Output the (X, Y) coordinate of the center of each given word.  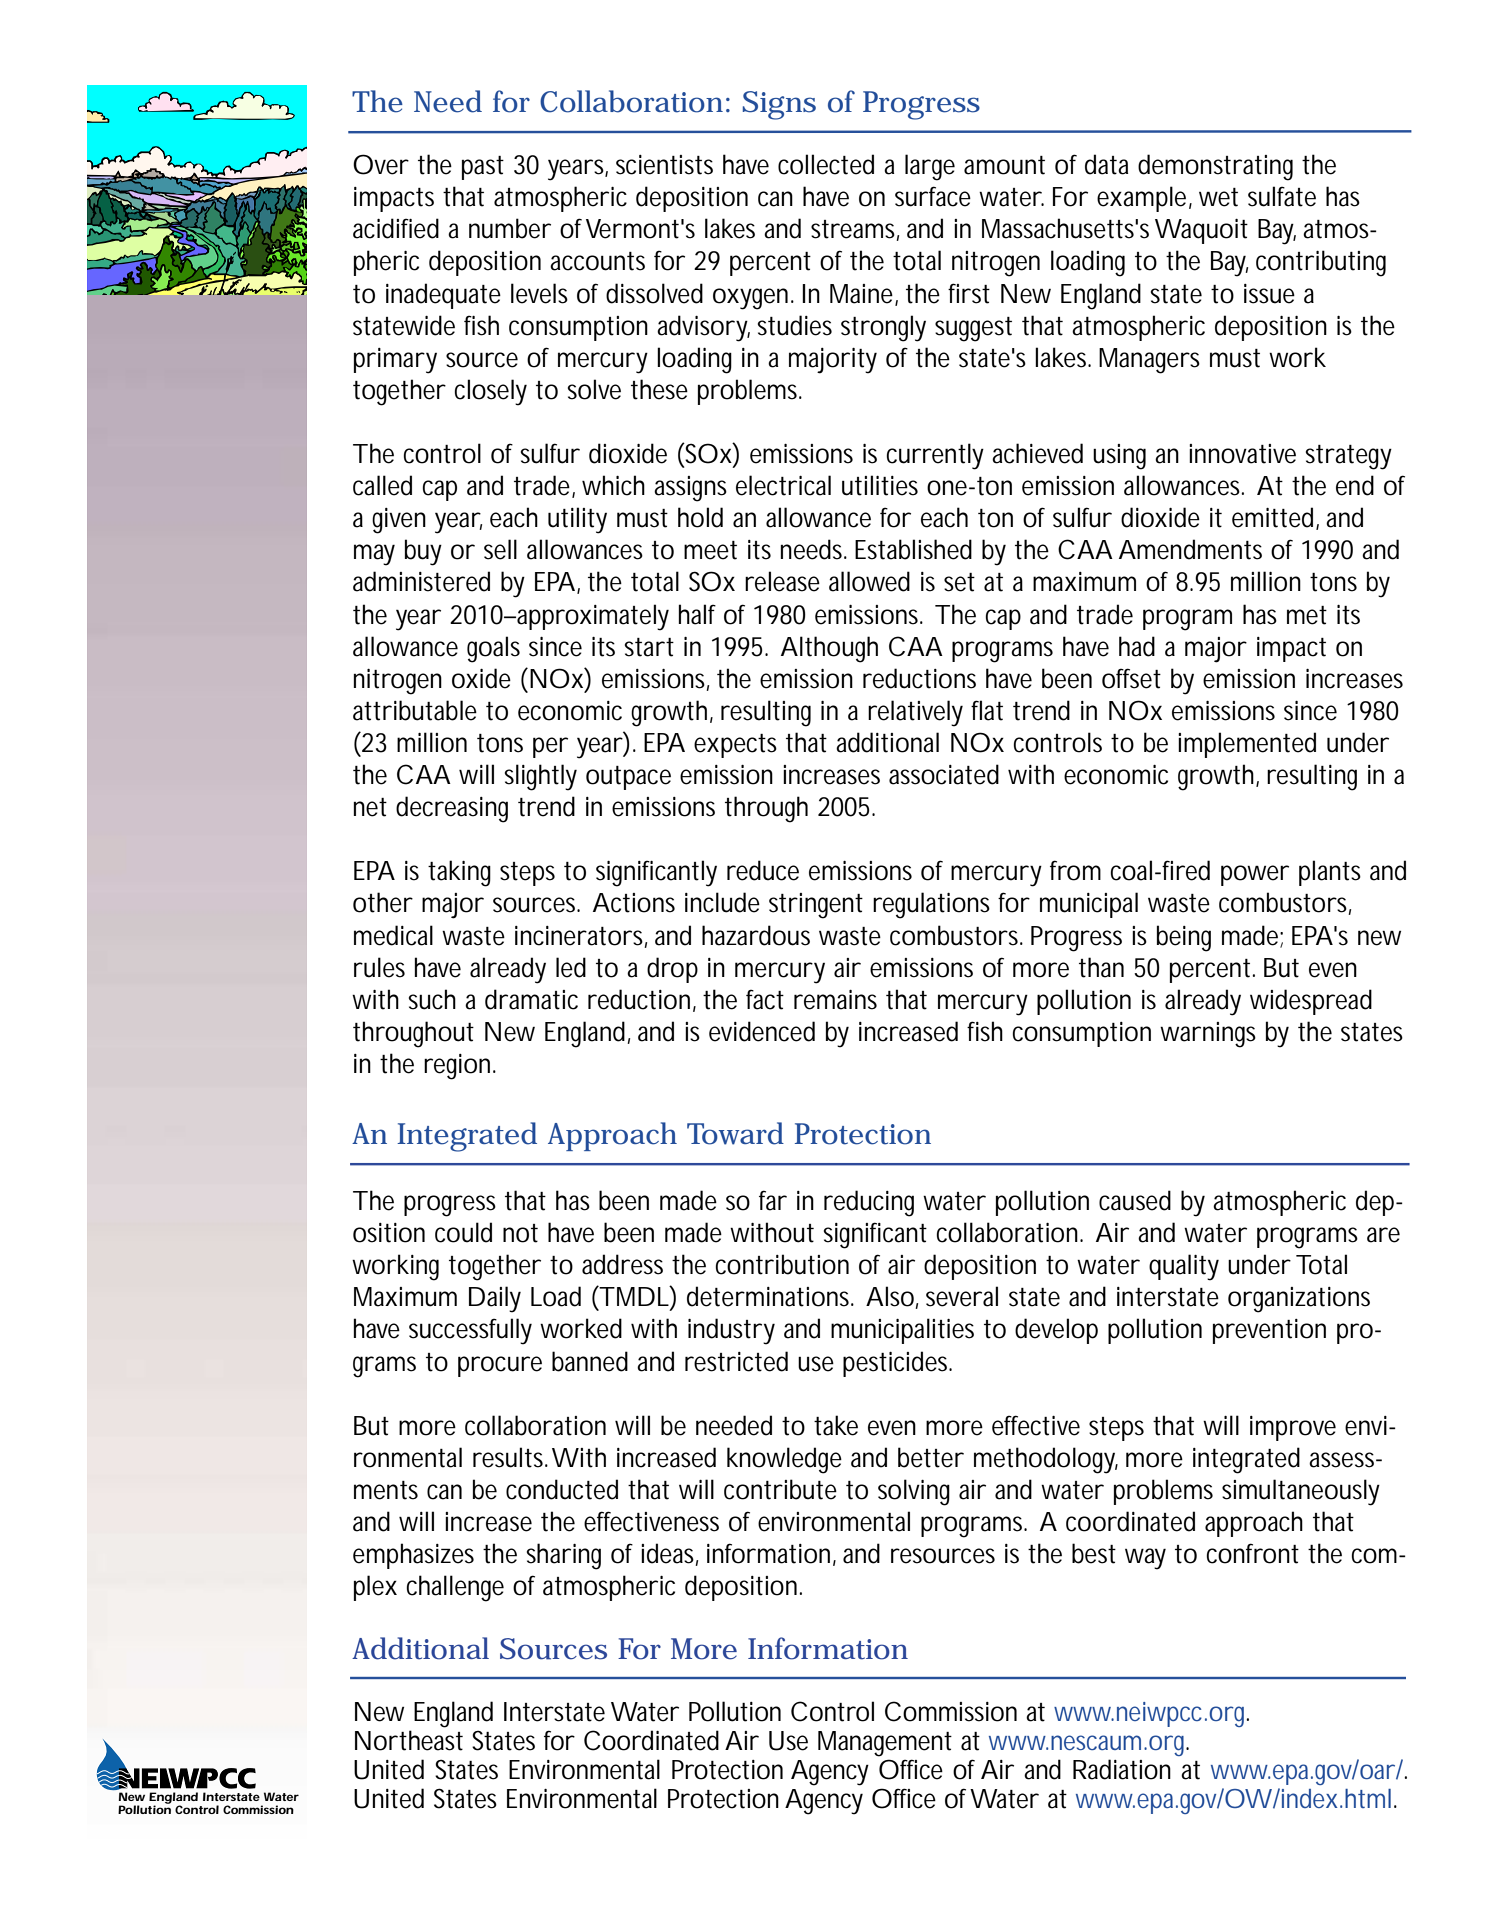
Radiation (1122, 1769)
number (510, 228)
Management (885, 1744)
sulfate (1282, 196)
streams (855, 230)
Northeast (409, 1740)
